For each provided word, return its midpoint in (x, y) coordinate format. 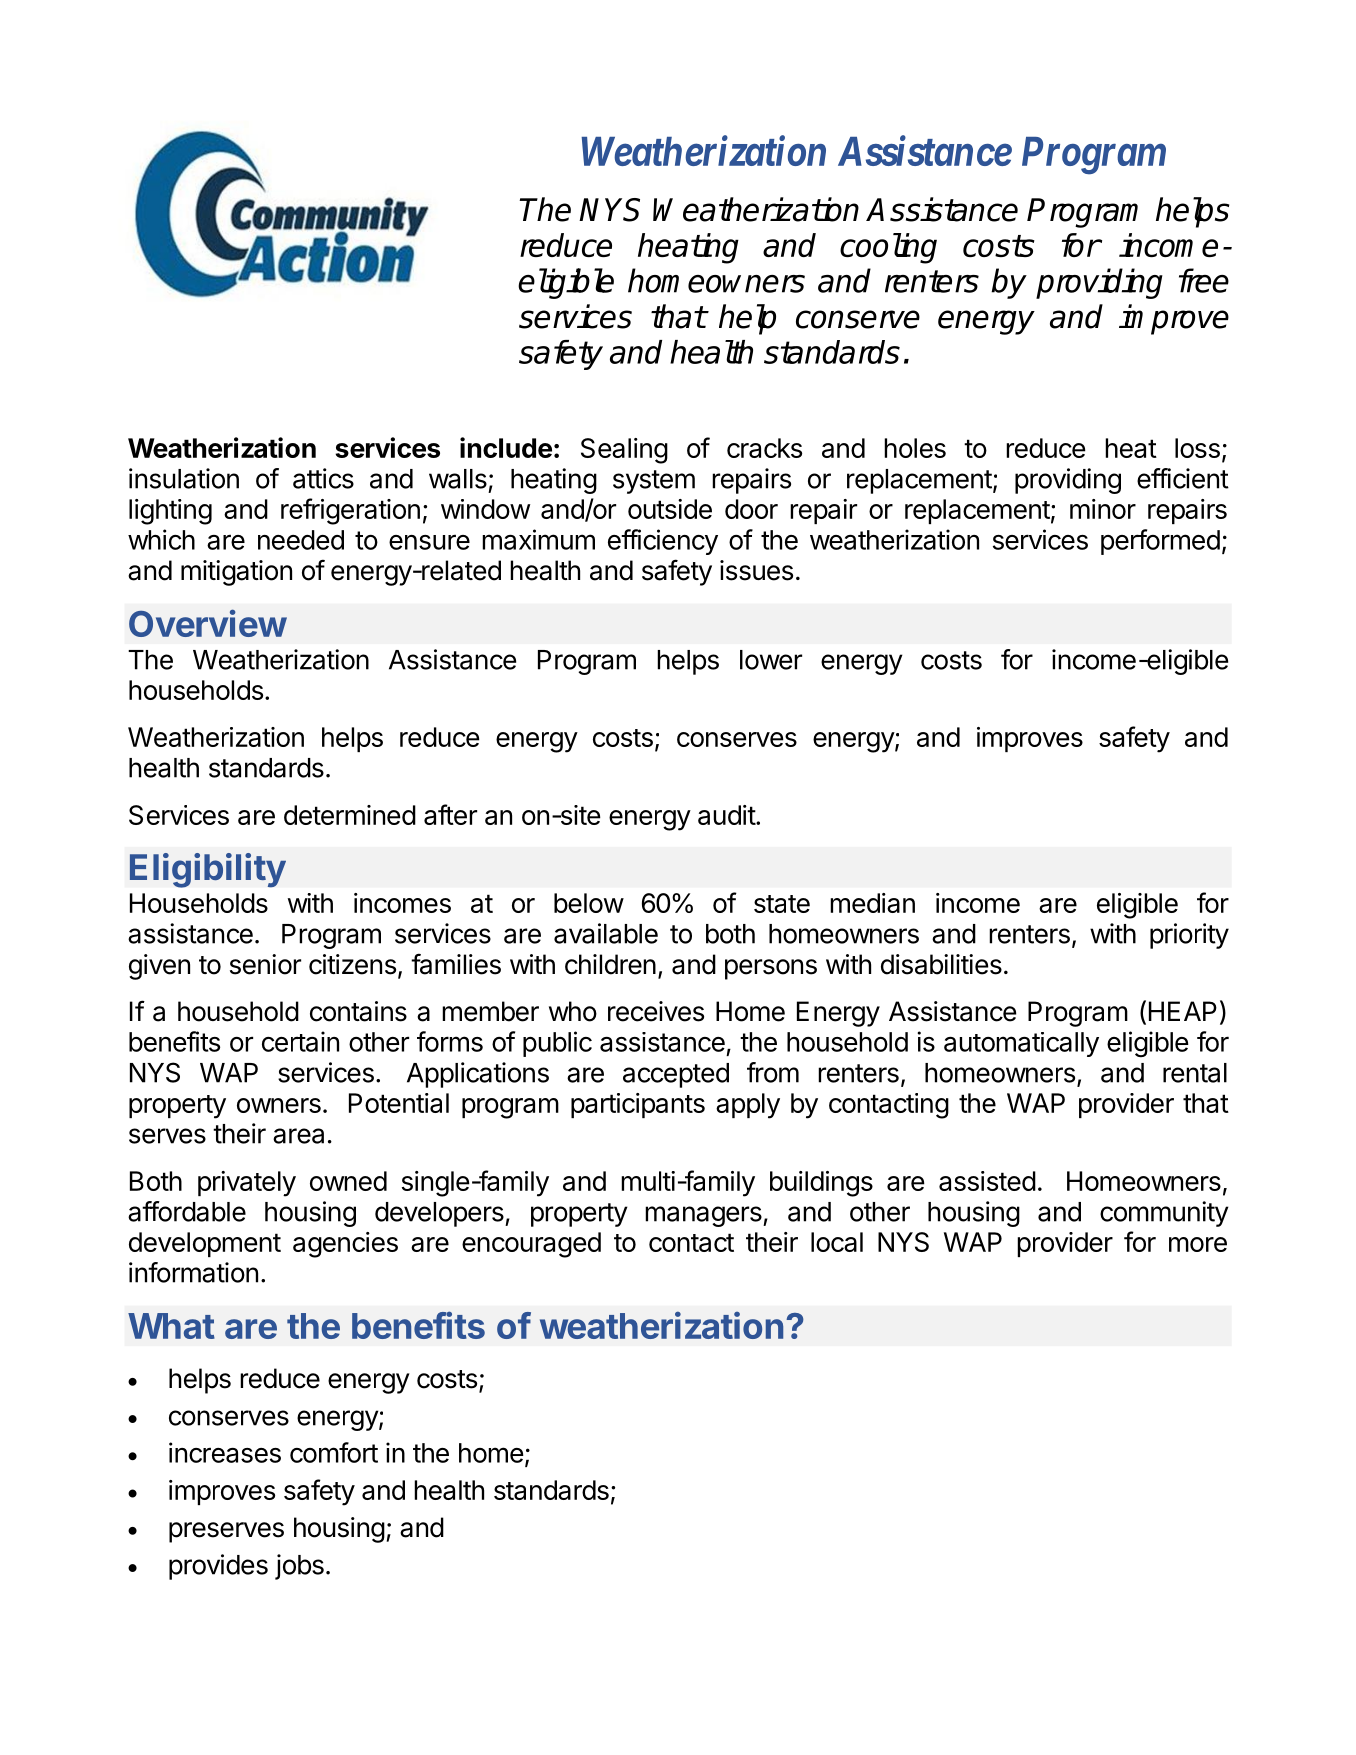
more (1198, 1244)
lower (771, 660)
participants (638, 1105)
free (1204, 280)
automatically (1021, 1044)
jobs (299, 1567)
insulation (184, 478)
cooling (888, 248)
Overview (208, 623)
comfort (334, 1452)
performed (1160, 542)
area (298, 1136)
